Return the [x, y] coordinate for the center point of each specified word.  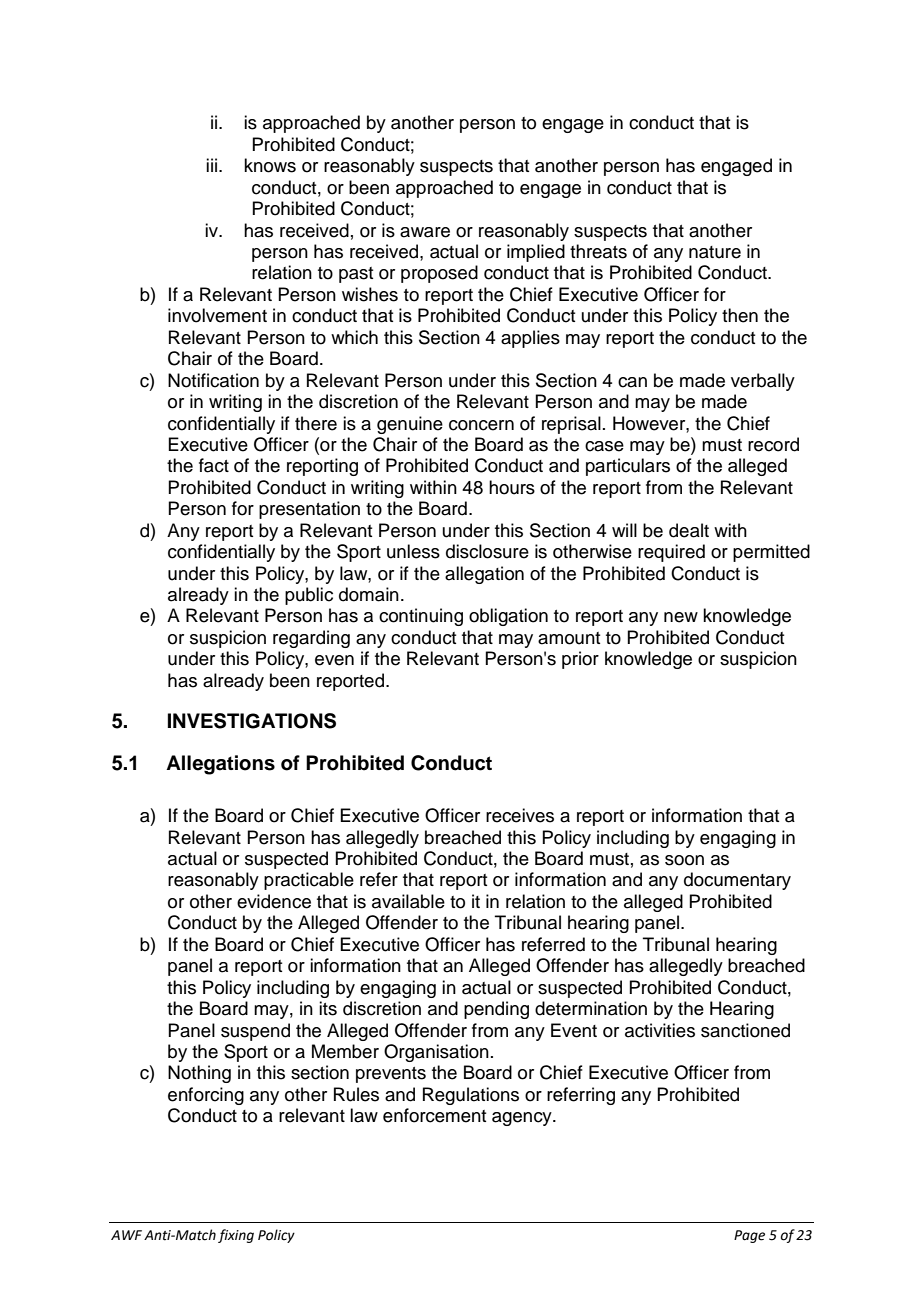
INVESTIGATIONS [252, 721]
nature [715, 252]
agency [523, 1119]
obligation [508, 617]
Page [749, 1236]
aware [425, 232]
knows [270, 165]
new [681, 617]
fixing [236, 1236]
